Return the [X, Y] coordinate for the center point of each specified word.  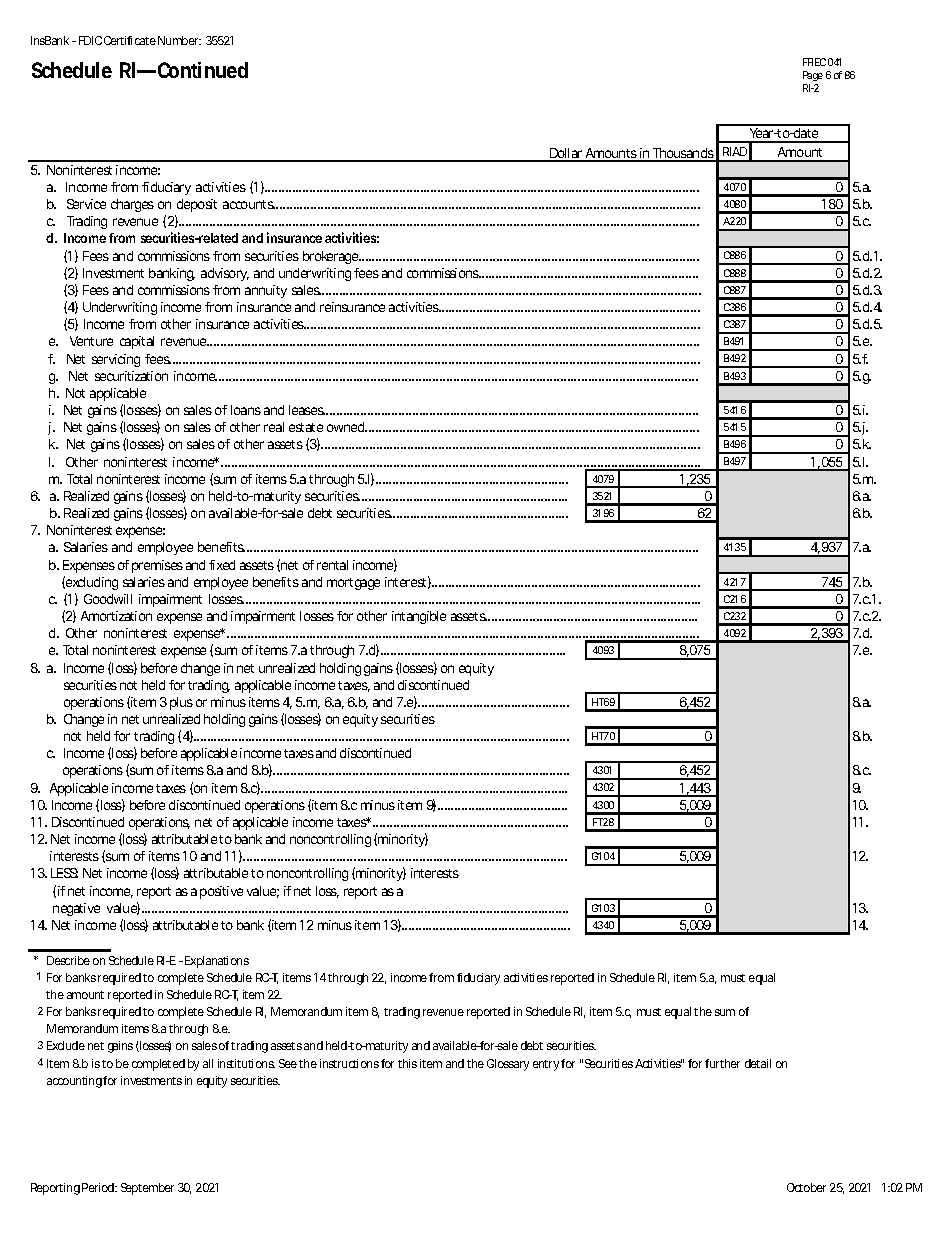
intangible [419, 617]
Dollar [566, 154]
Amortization [116, 616]
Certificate [130, 40]
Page [813, 76]
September [147, 1189]
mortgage [353, 584]
